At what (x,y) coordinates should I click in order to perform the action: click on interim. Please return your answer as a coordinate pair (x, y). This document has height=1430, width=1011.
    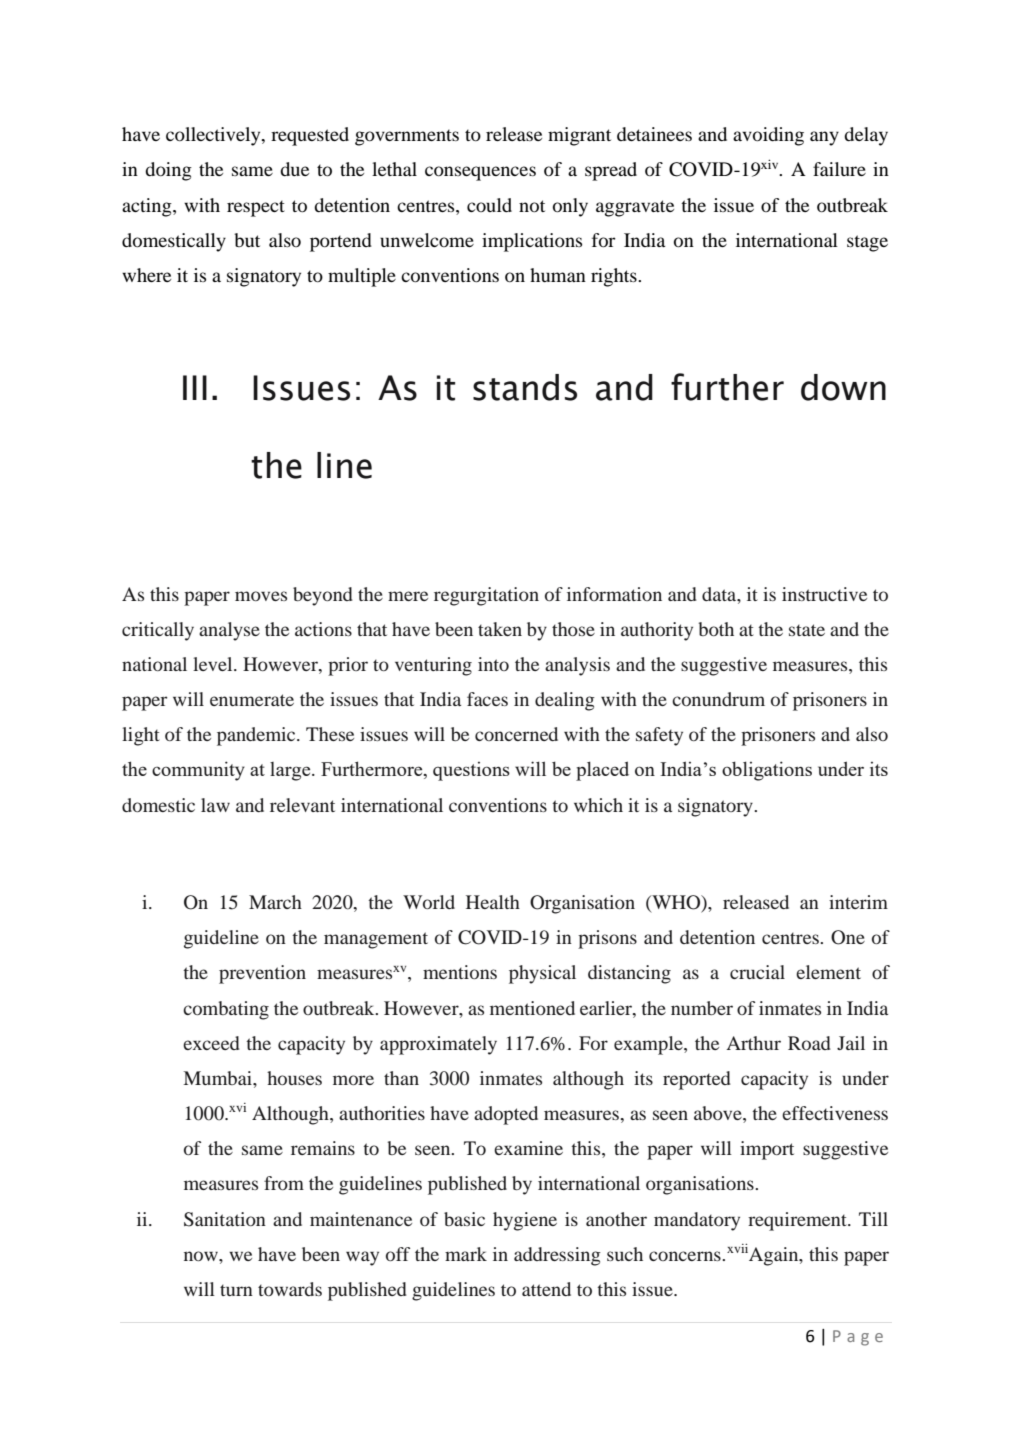
    Looking at the image, I should click on (858, 902).
